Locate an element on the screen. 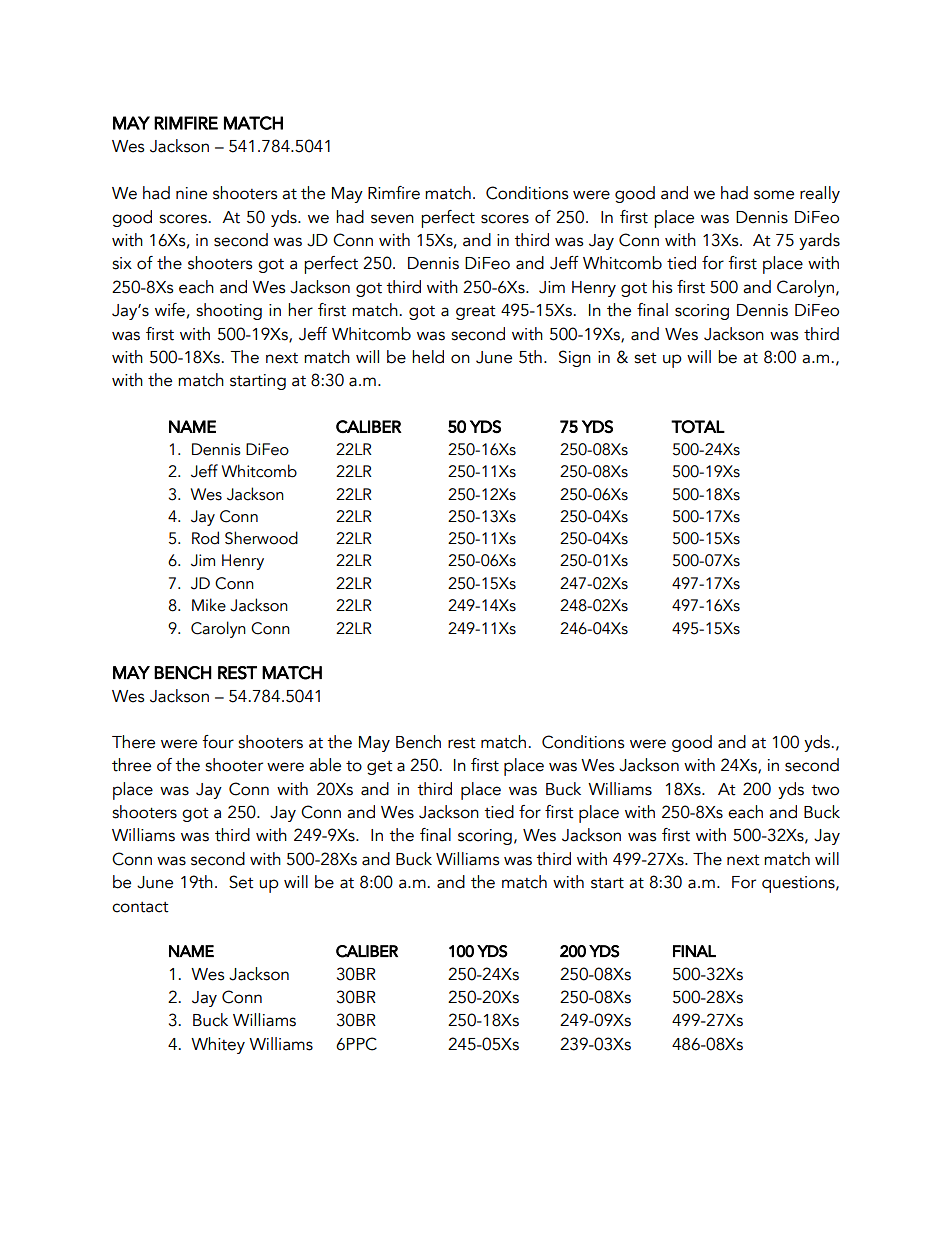  some is located at coordinates (774, 195).
